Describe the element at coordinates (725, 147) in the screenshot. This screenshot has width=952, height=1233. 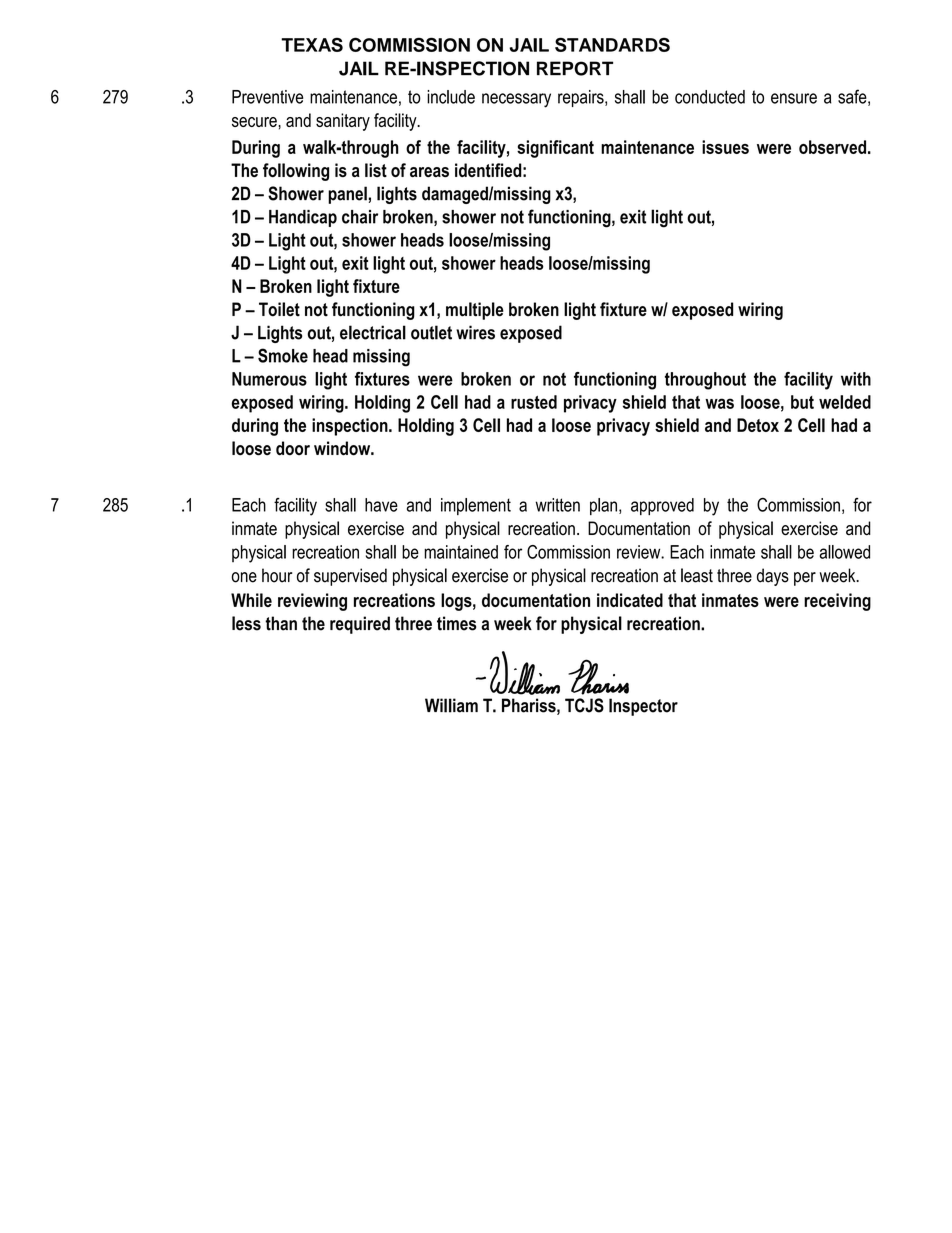
I see `issues` at that location.
